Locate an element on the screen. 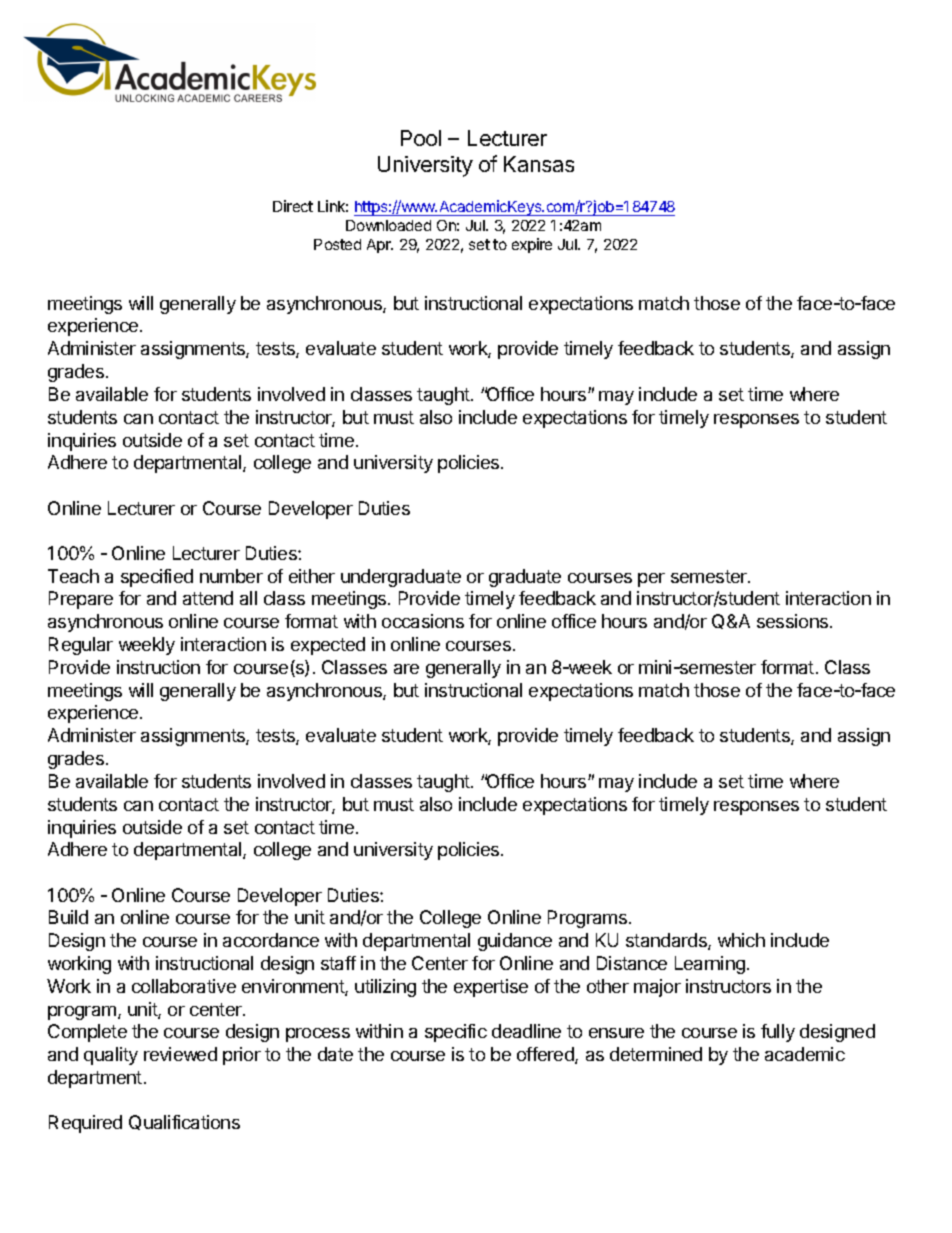 This screenshot has width=952, height=1233. either is located at coordinates (312, 576).
